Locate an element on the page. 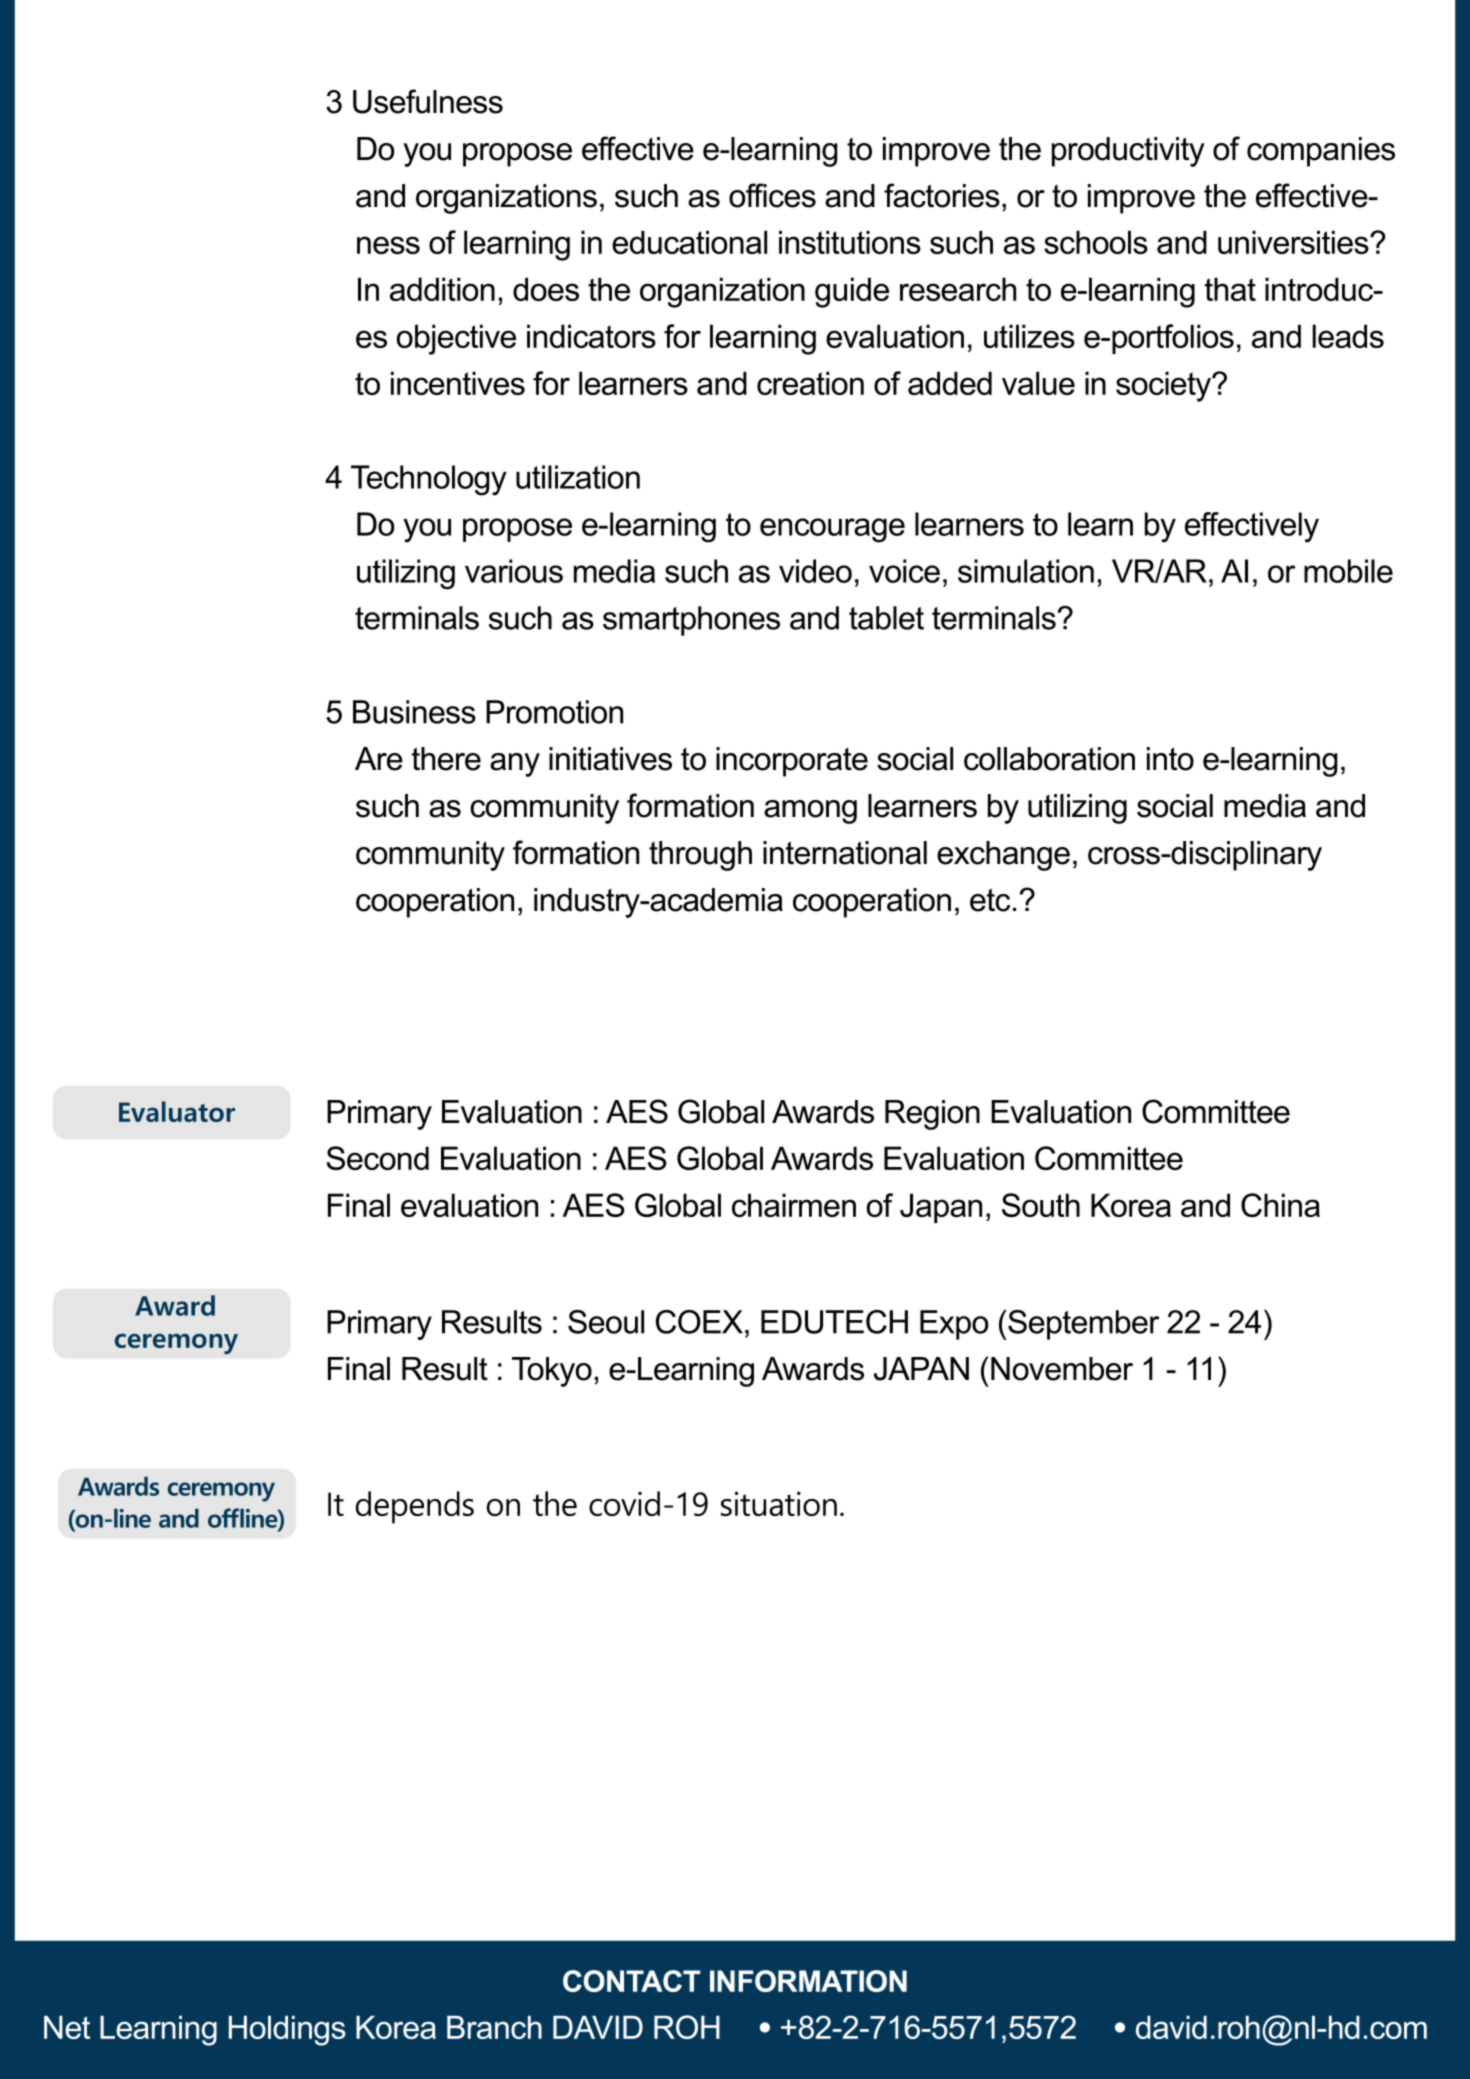 The width and height of the page is (1470, 2079). CONTACT is located at coordinates (632, 1981).
